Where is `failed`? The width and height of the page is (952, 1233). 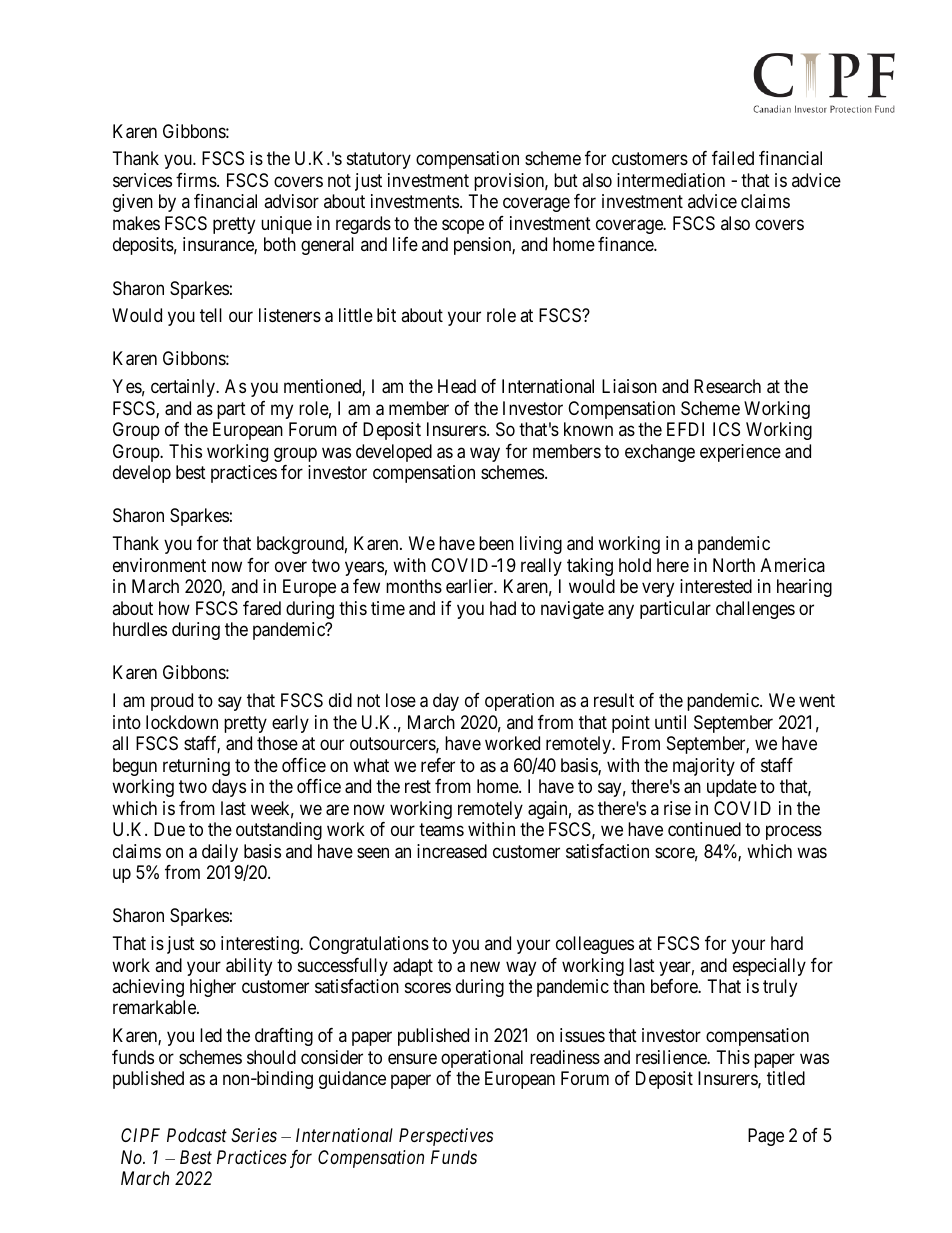
failed is located at coordinates (733, 158).
